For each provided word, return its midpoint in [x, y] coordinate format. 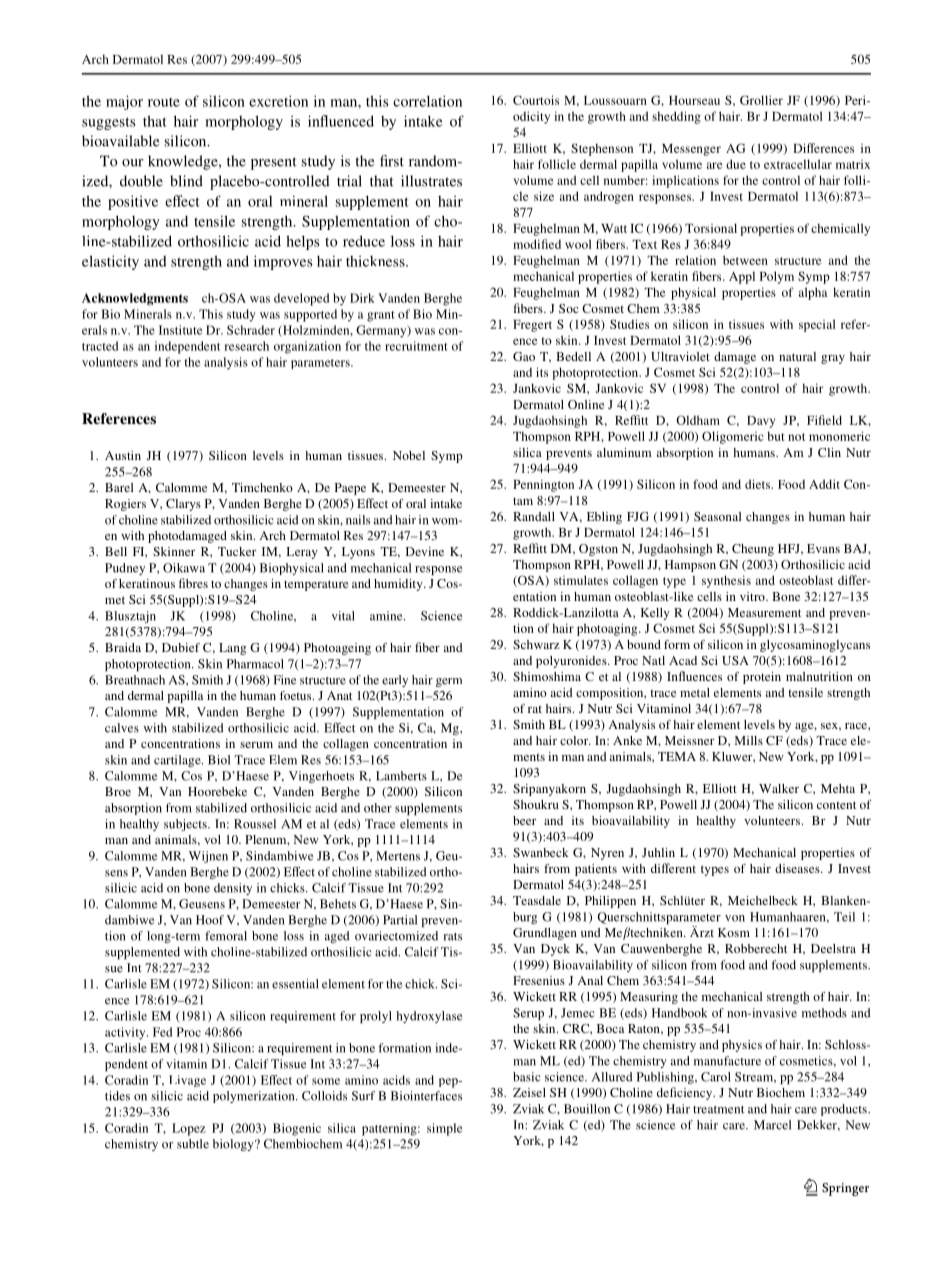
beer [524, 820]
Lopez [189, 1129]
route [164, 102]
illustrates [431, 181]
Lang [232, 649]
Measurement [764, 612]
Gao [524, 356]
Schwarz [536, 644]
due [736, 164]
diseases [798, 868]
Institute [180, 330]
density [233, 889]
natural [797, 356]
